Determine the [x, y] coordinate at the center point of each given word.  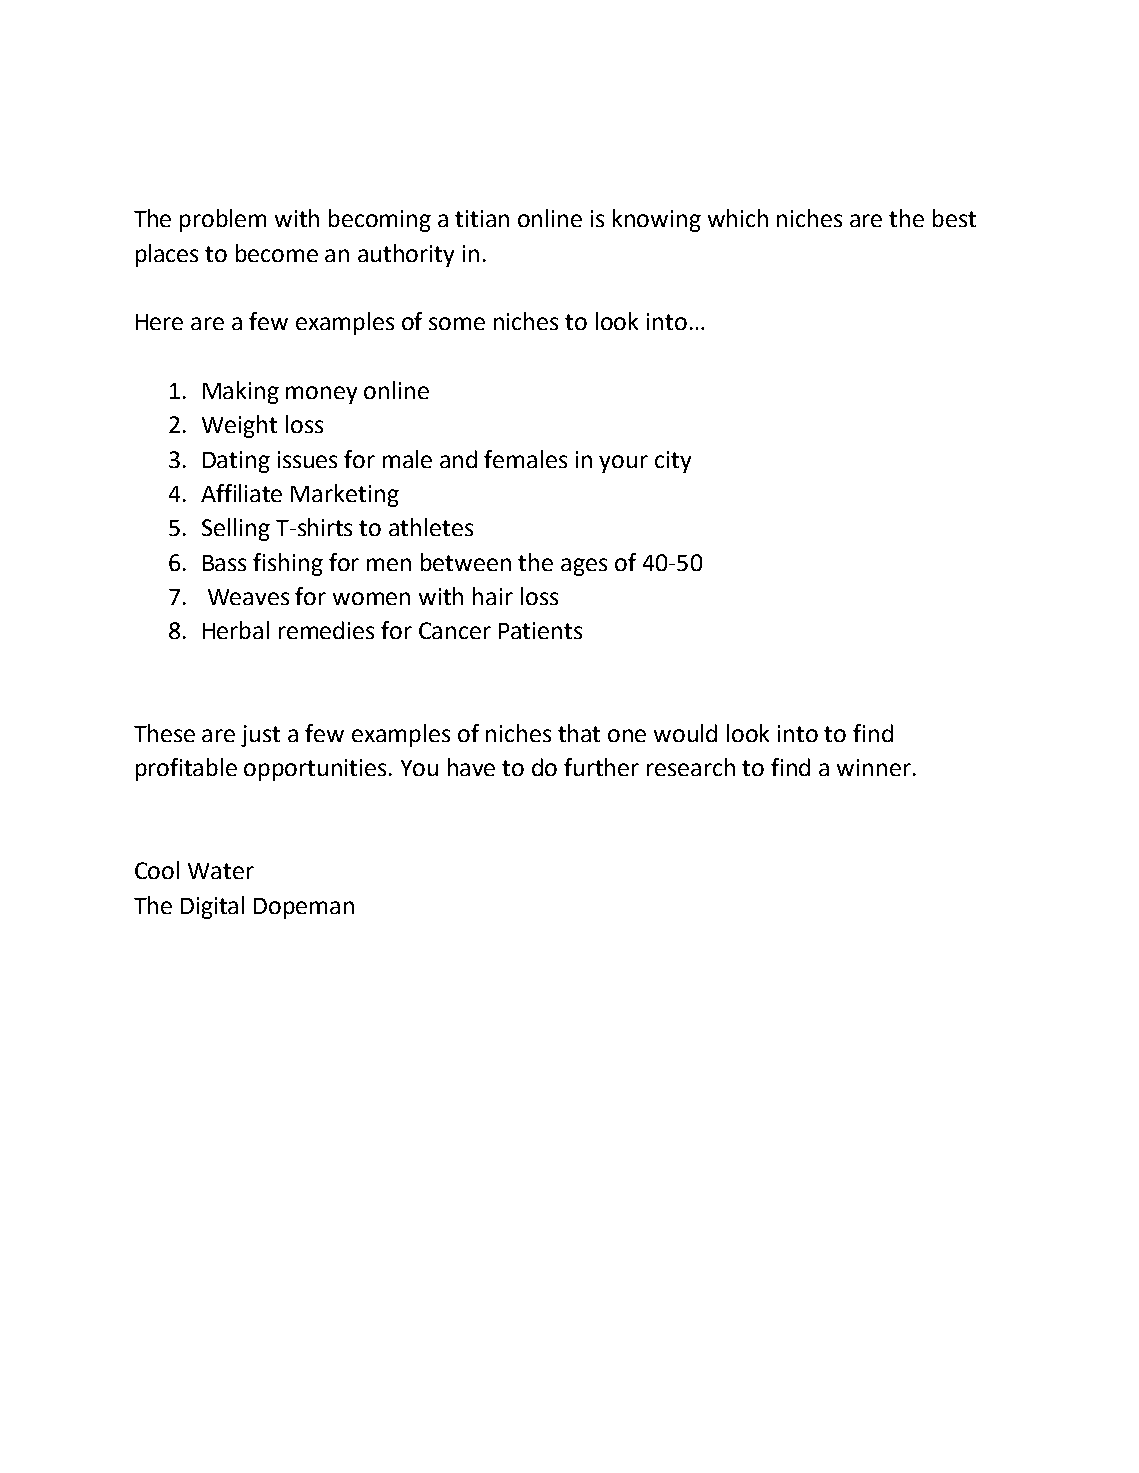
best [954, 218]
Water [221, 871]
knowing [657, 220]
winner [874, 767]
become [277, 253]
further [601, 767]
